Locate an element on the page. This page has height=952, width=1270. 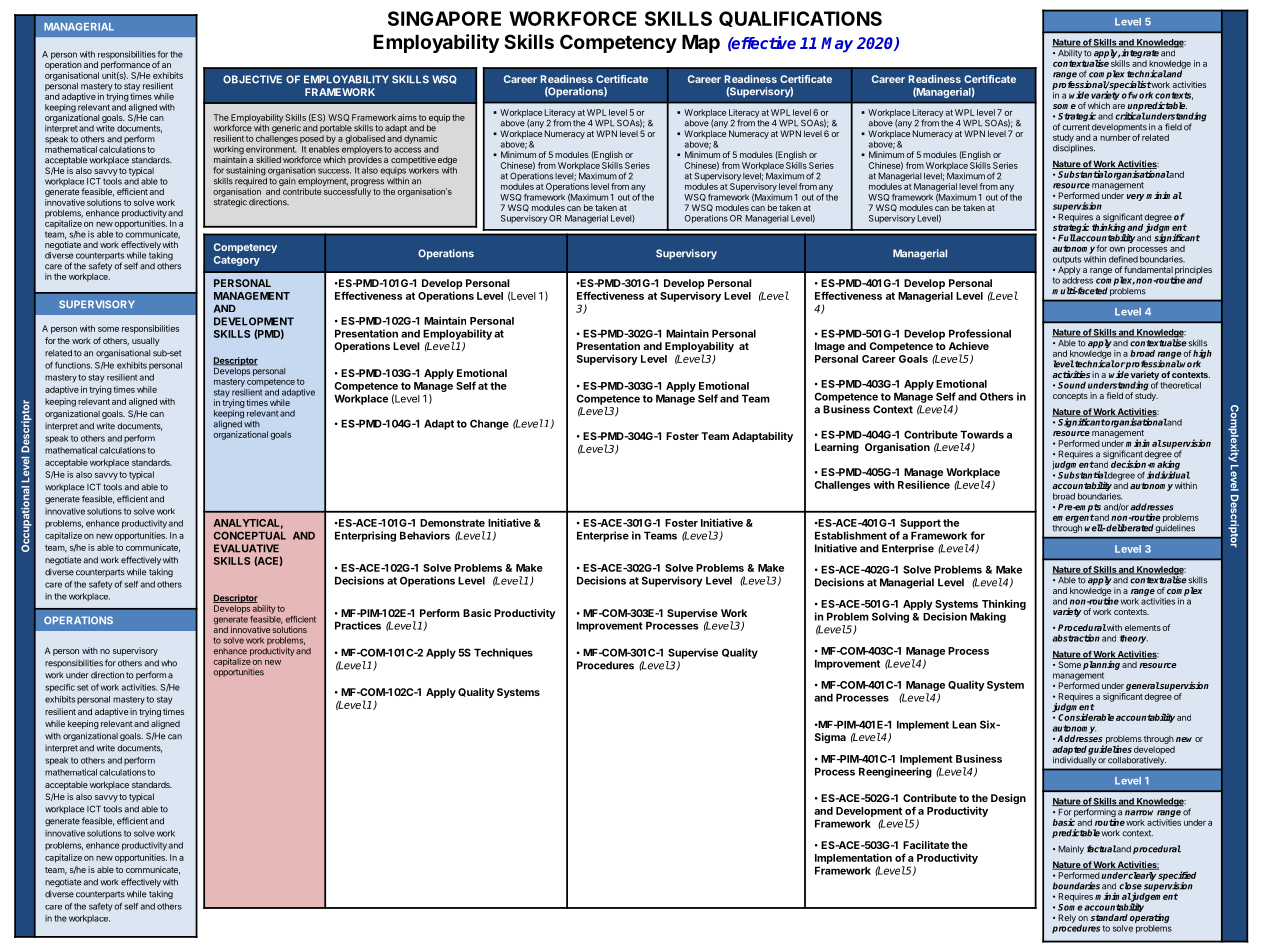
Map is located at coordinates (701, 44).
